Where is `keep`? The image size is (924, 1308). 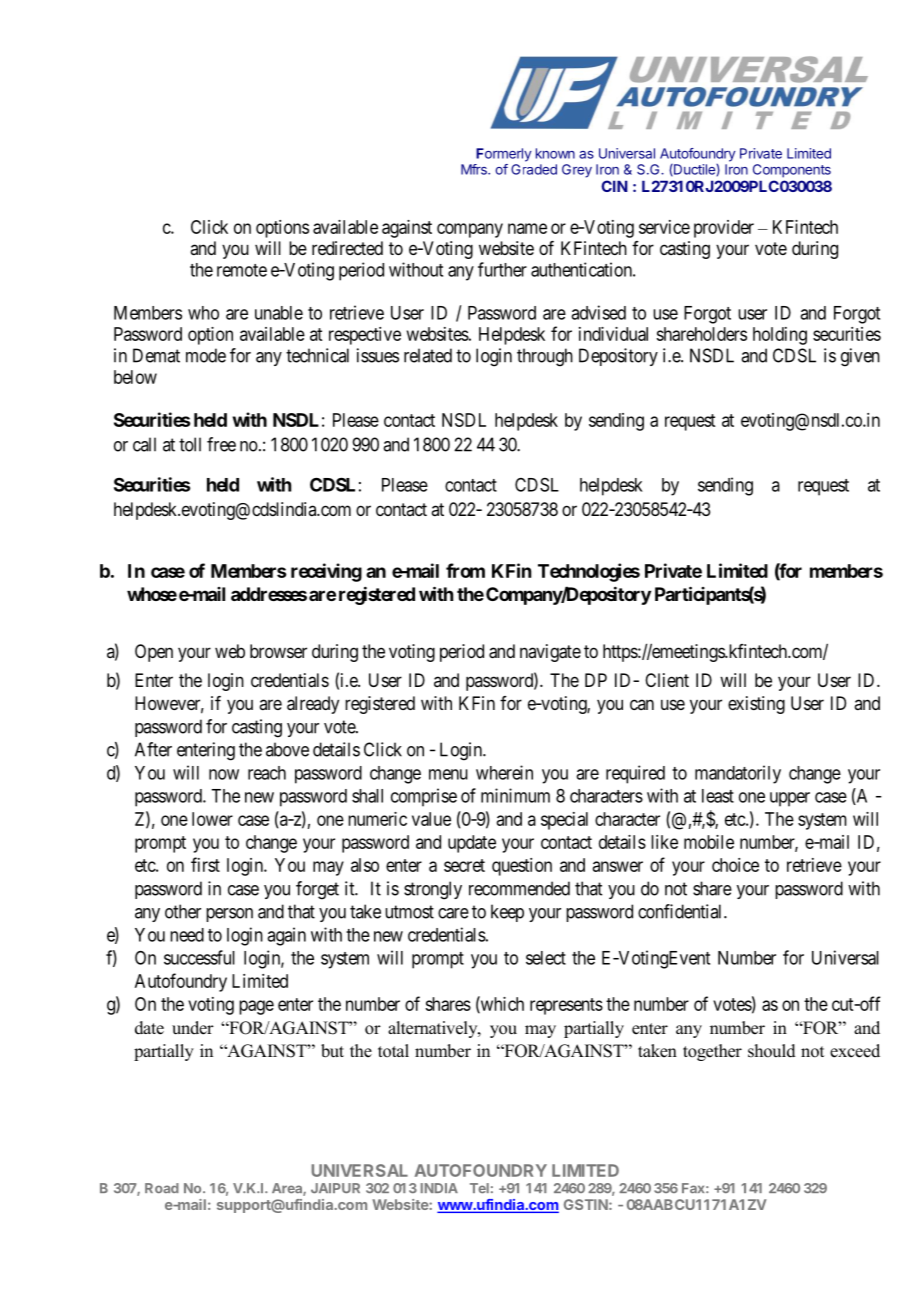
keep is located at coordinates (507, 913).
